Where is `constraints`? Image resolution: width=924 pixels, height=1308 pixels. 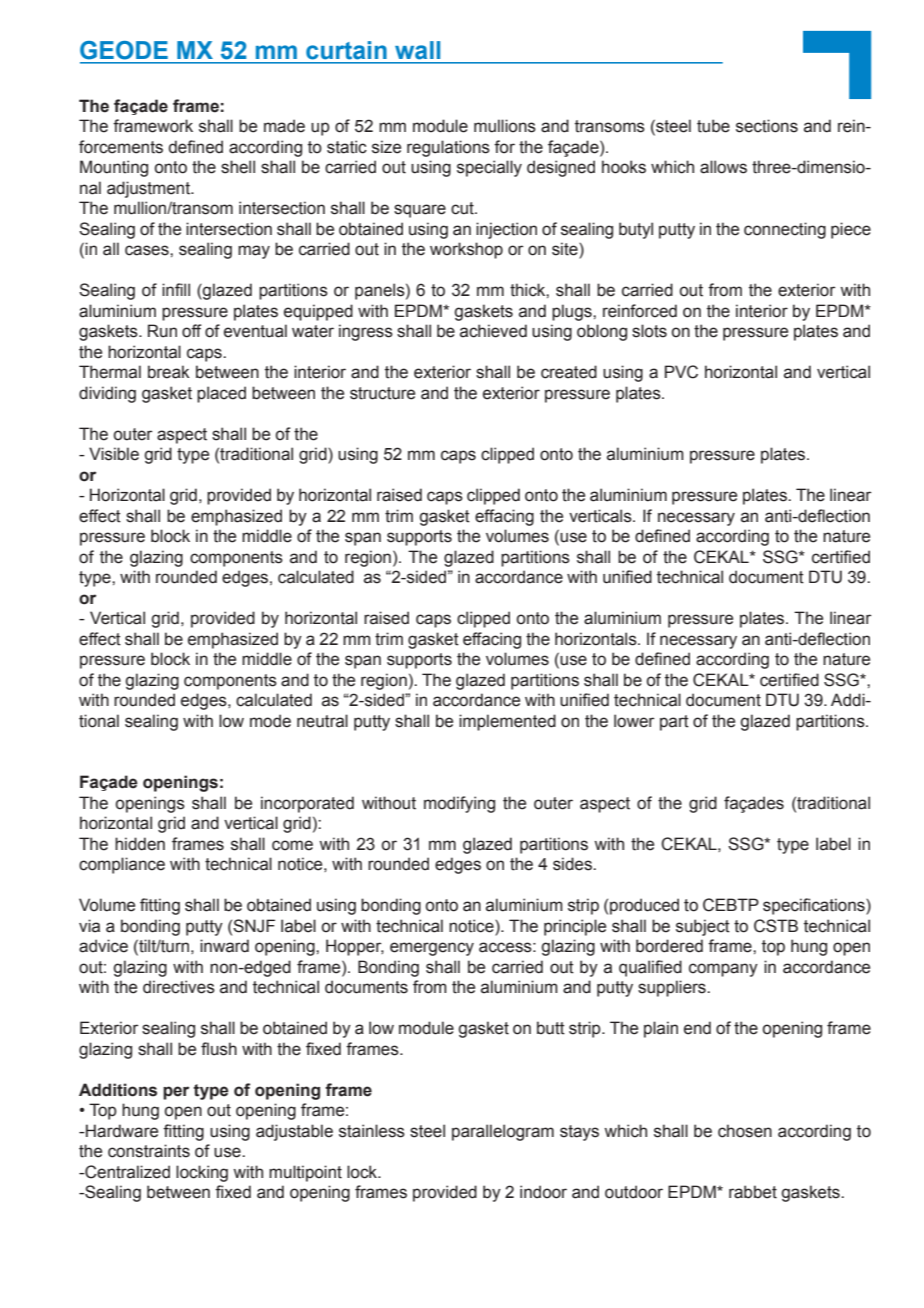 constraints is located at coordinates (149, 1151).
